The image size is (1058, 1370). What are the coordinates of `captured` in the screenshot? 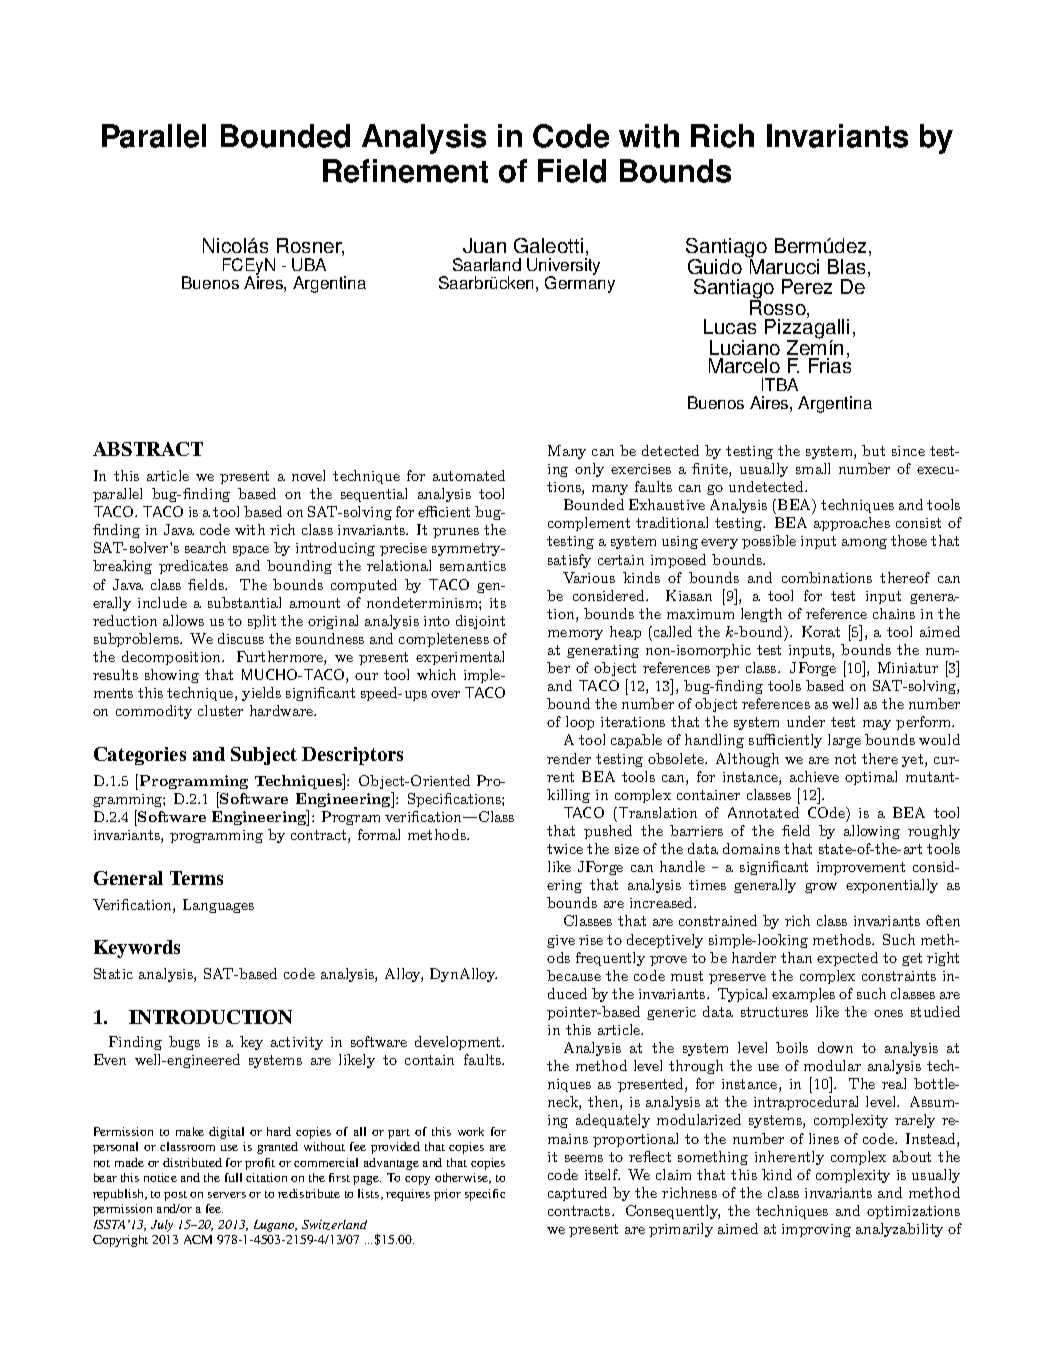 It's located at (577, 1194).
